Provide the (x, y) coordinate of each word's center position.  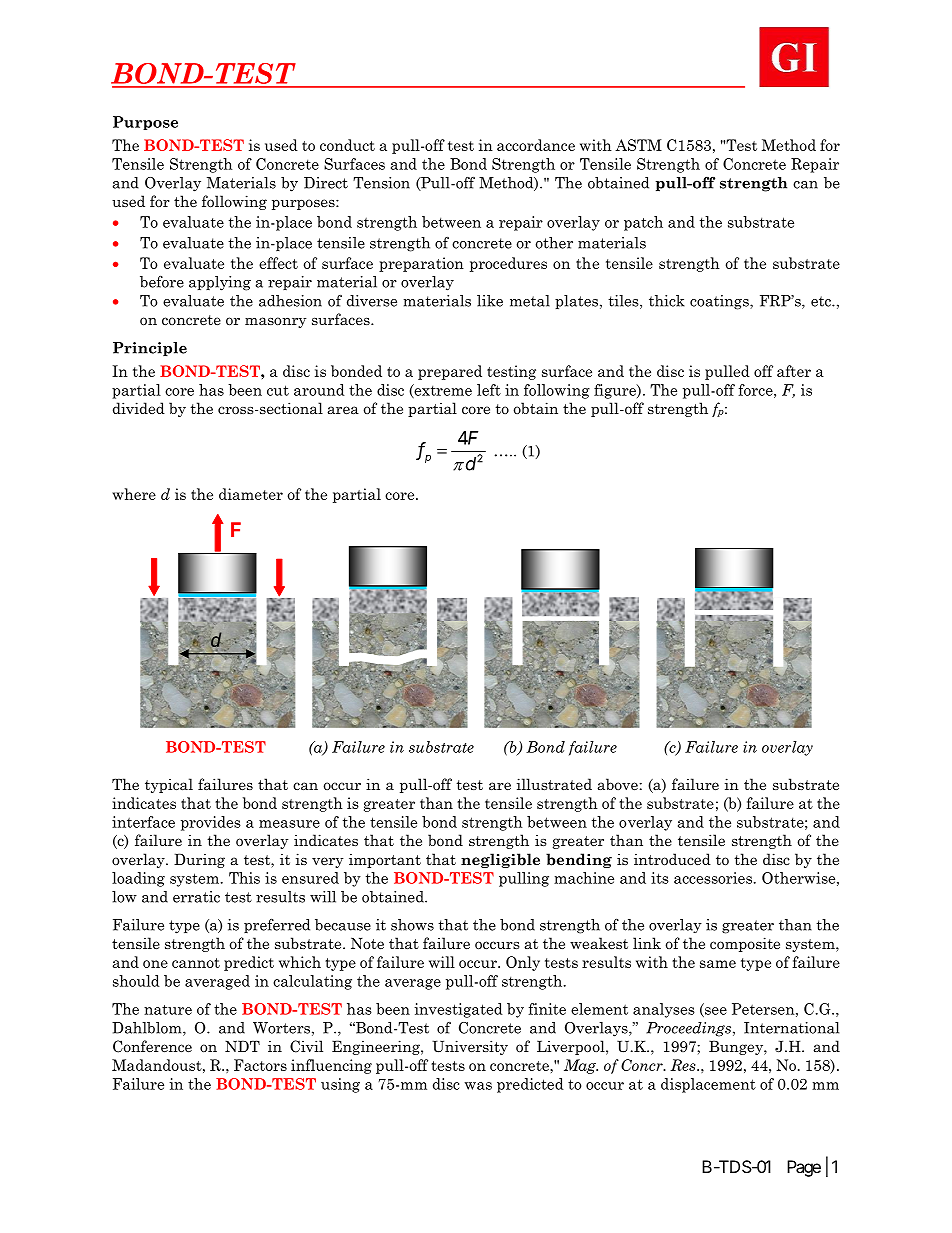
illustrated (554, 784)
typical (169, 785)
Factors (260, 1065)
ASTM (638, 145)
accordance (536, 145)
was (478, 1086)
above (618, 784)
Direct (326, 183)
